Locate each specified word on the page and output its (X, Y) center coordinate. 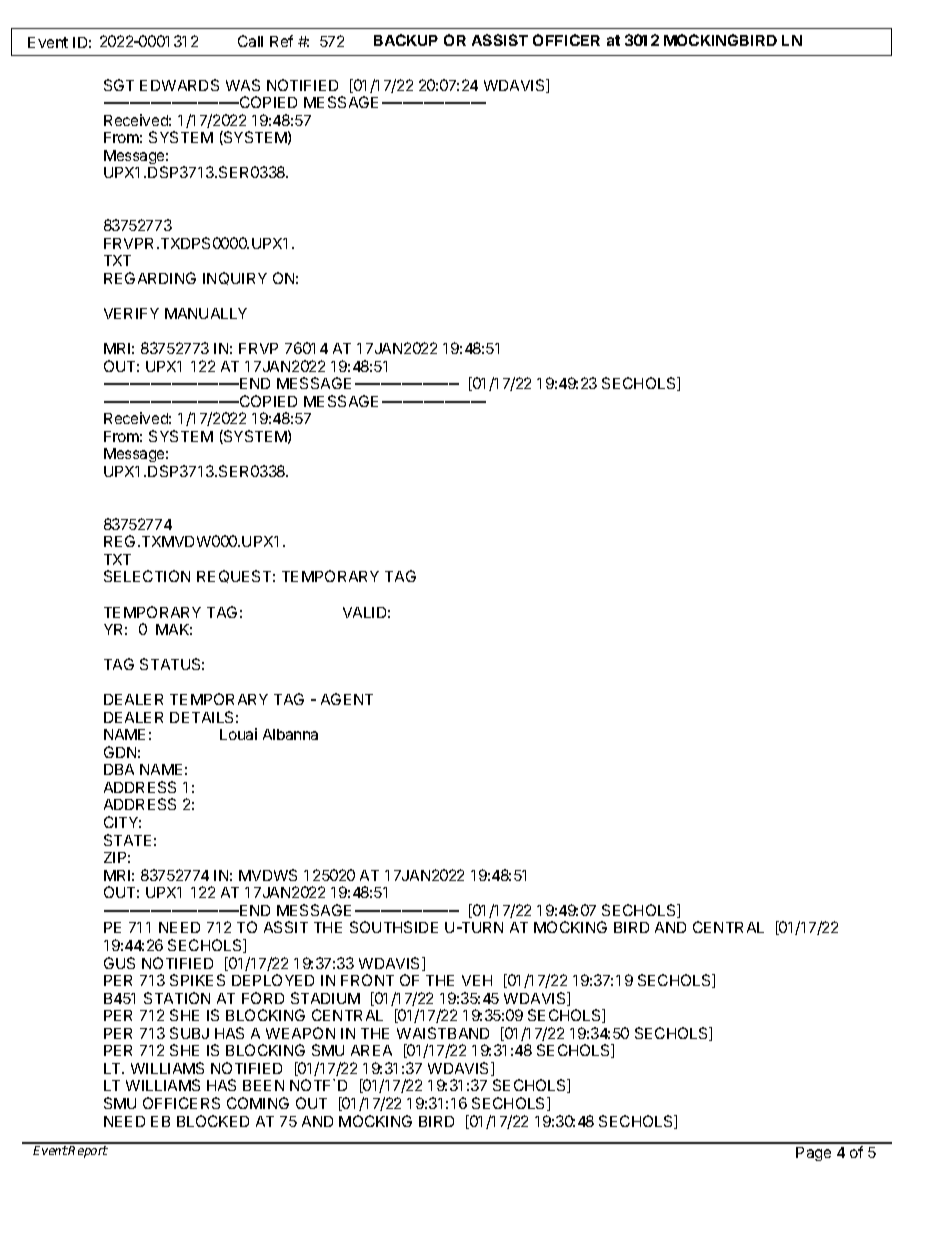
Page (813, 1154)
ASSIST (500, 40)
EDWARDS (179, 85)
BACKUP (406, 40)
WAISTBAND (443, 1033)
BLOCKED (213, 1121)
